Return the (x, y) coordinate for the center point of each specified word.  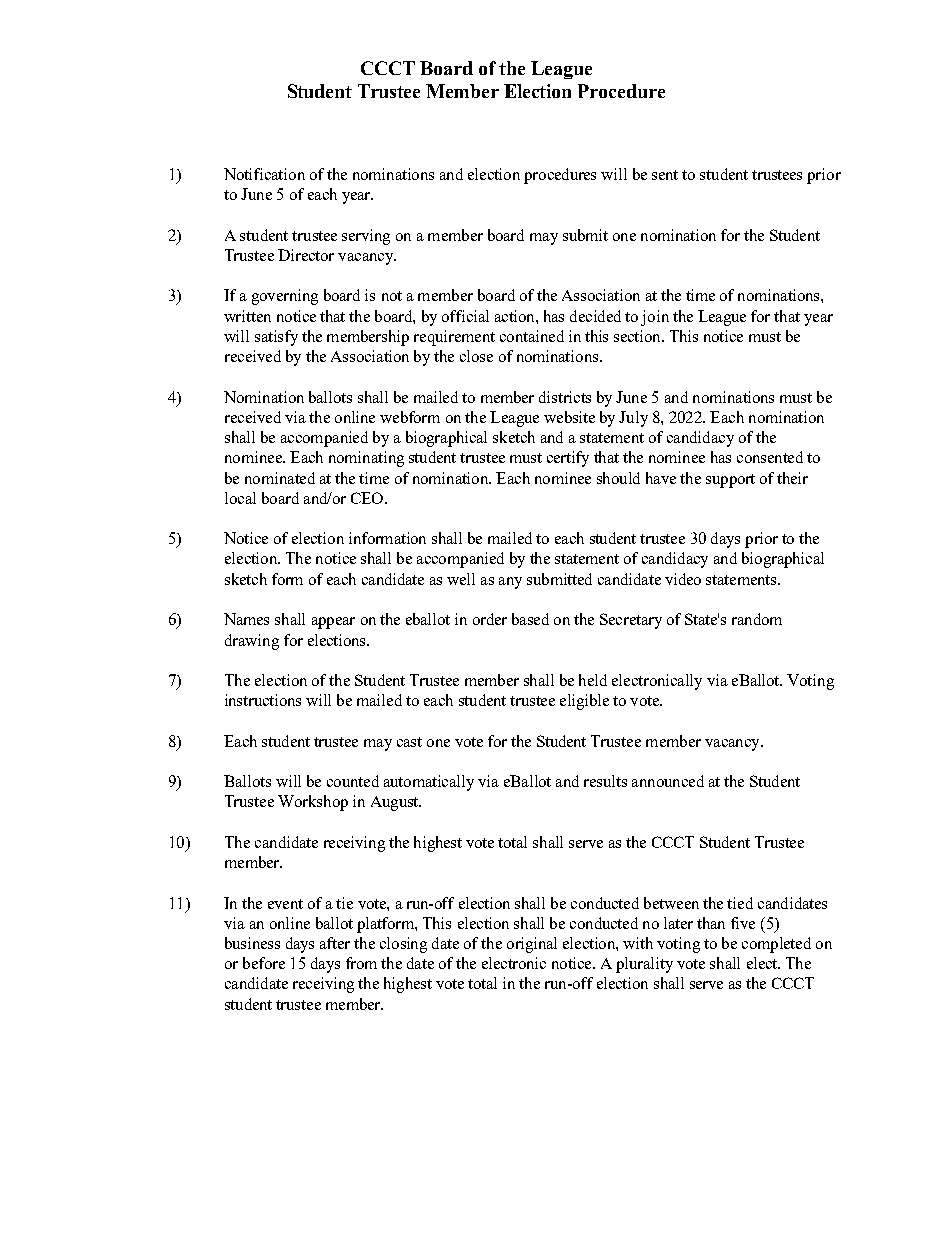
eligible (584, 702)
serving (366, 237)
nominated (280, 478)
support (730, 481)
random (757, 619)
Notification (264, 174)
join (655, 318)
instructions (263, 700)
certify (568, 459)
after (335, 943)
